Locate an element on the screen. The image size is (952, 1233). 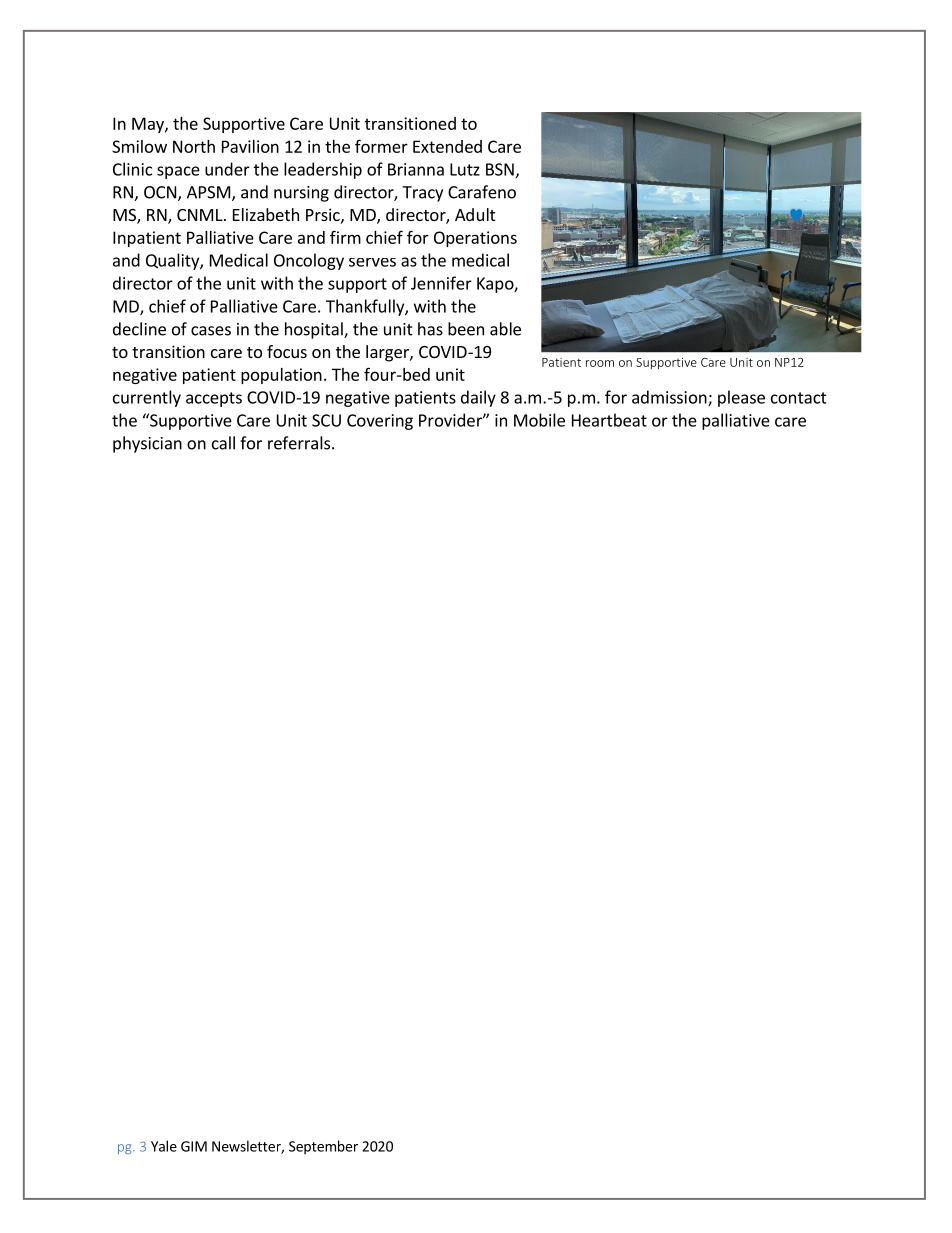
Mobile is located at coordinates (539, 420).
